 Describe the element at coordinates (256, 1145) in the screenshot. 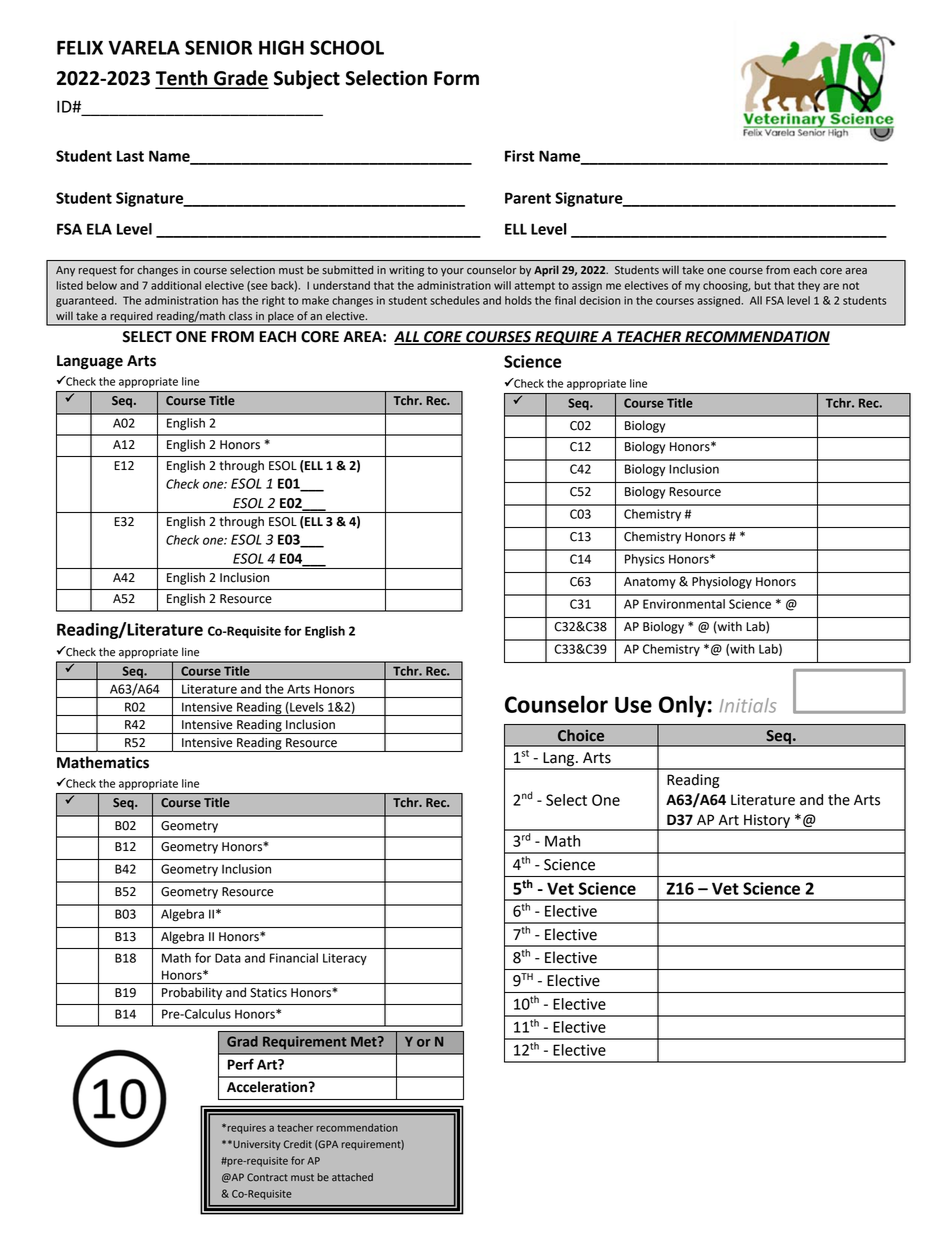

I see `University` at that location.
